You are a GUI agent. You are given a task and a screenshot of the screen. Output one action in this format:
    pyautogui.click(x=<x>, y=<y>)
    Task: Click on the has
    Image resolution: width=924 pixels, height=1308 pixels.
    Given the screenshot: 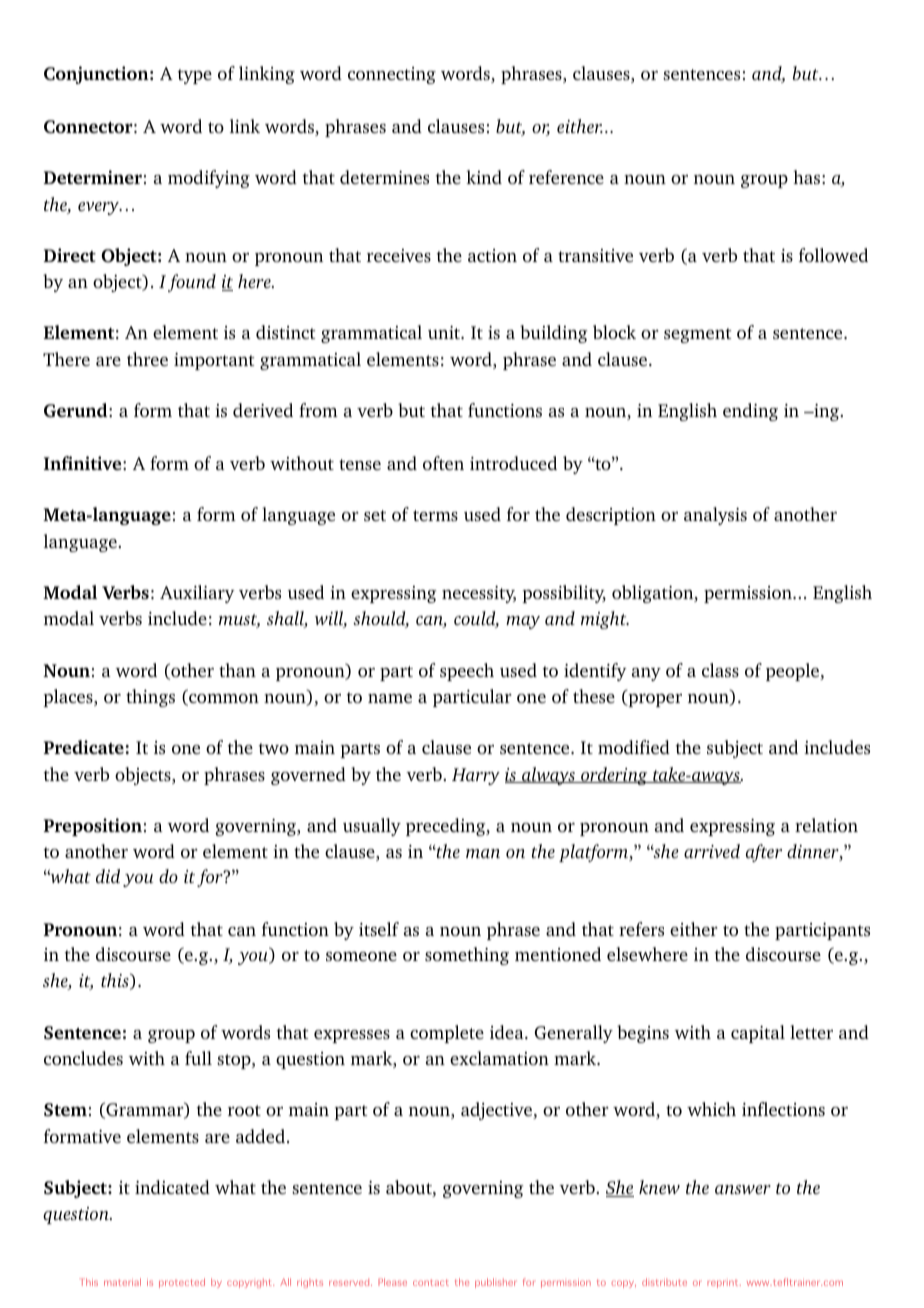 What is the action you would take?
    pyautogui.click(x=806, y=177)
